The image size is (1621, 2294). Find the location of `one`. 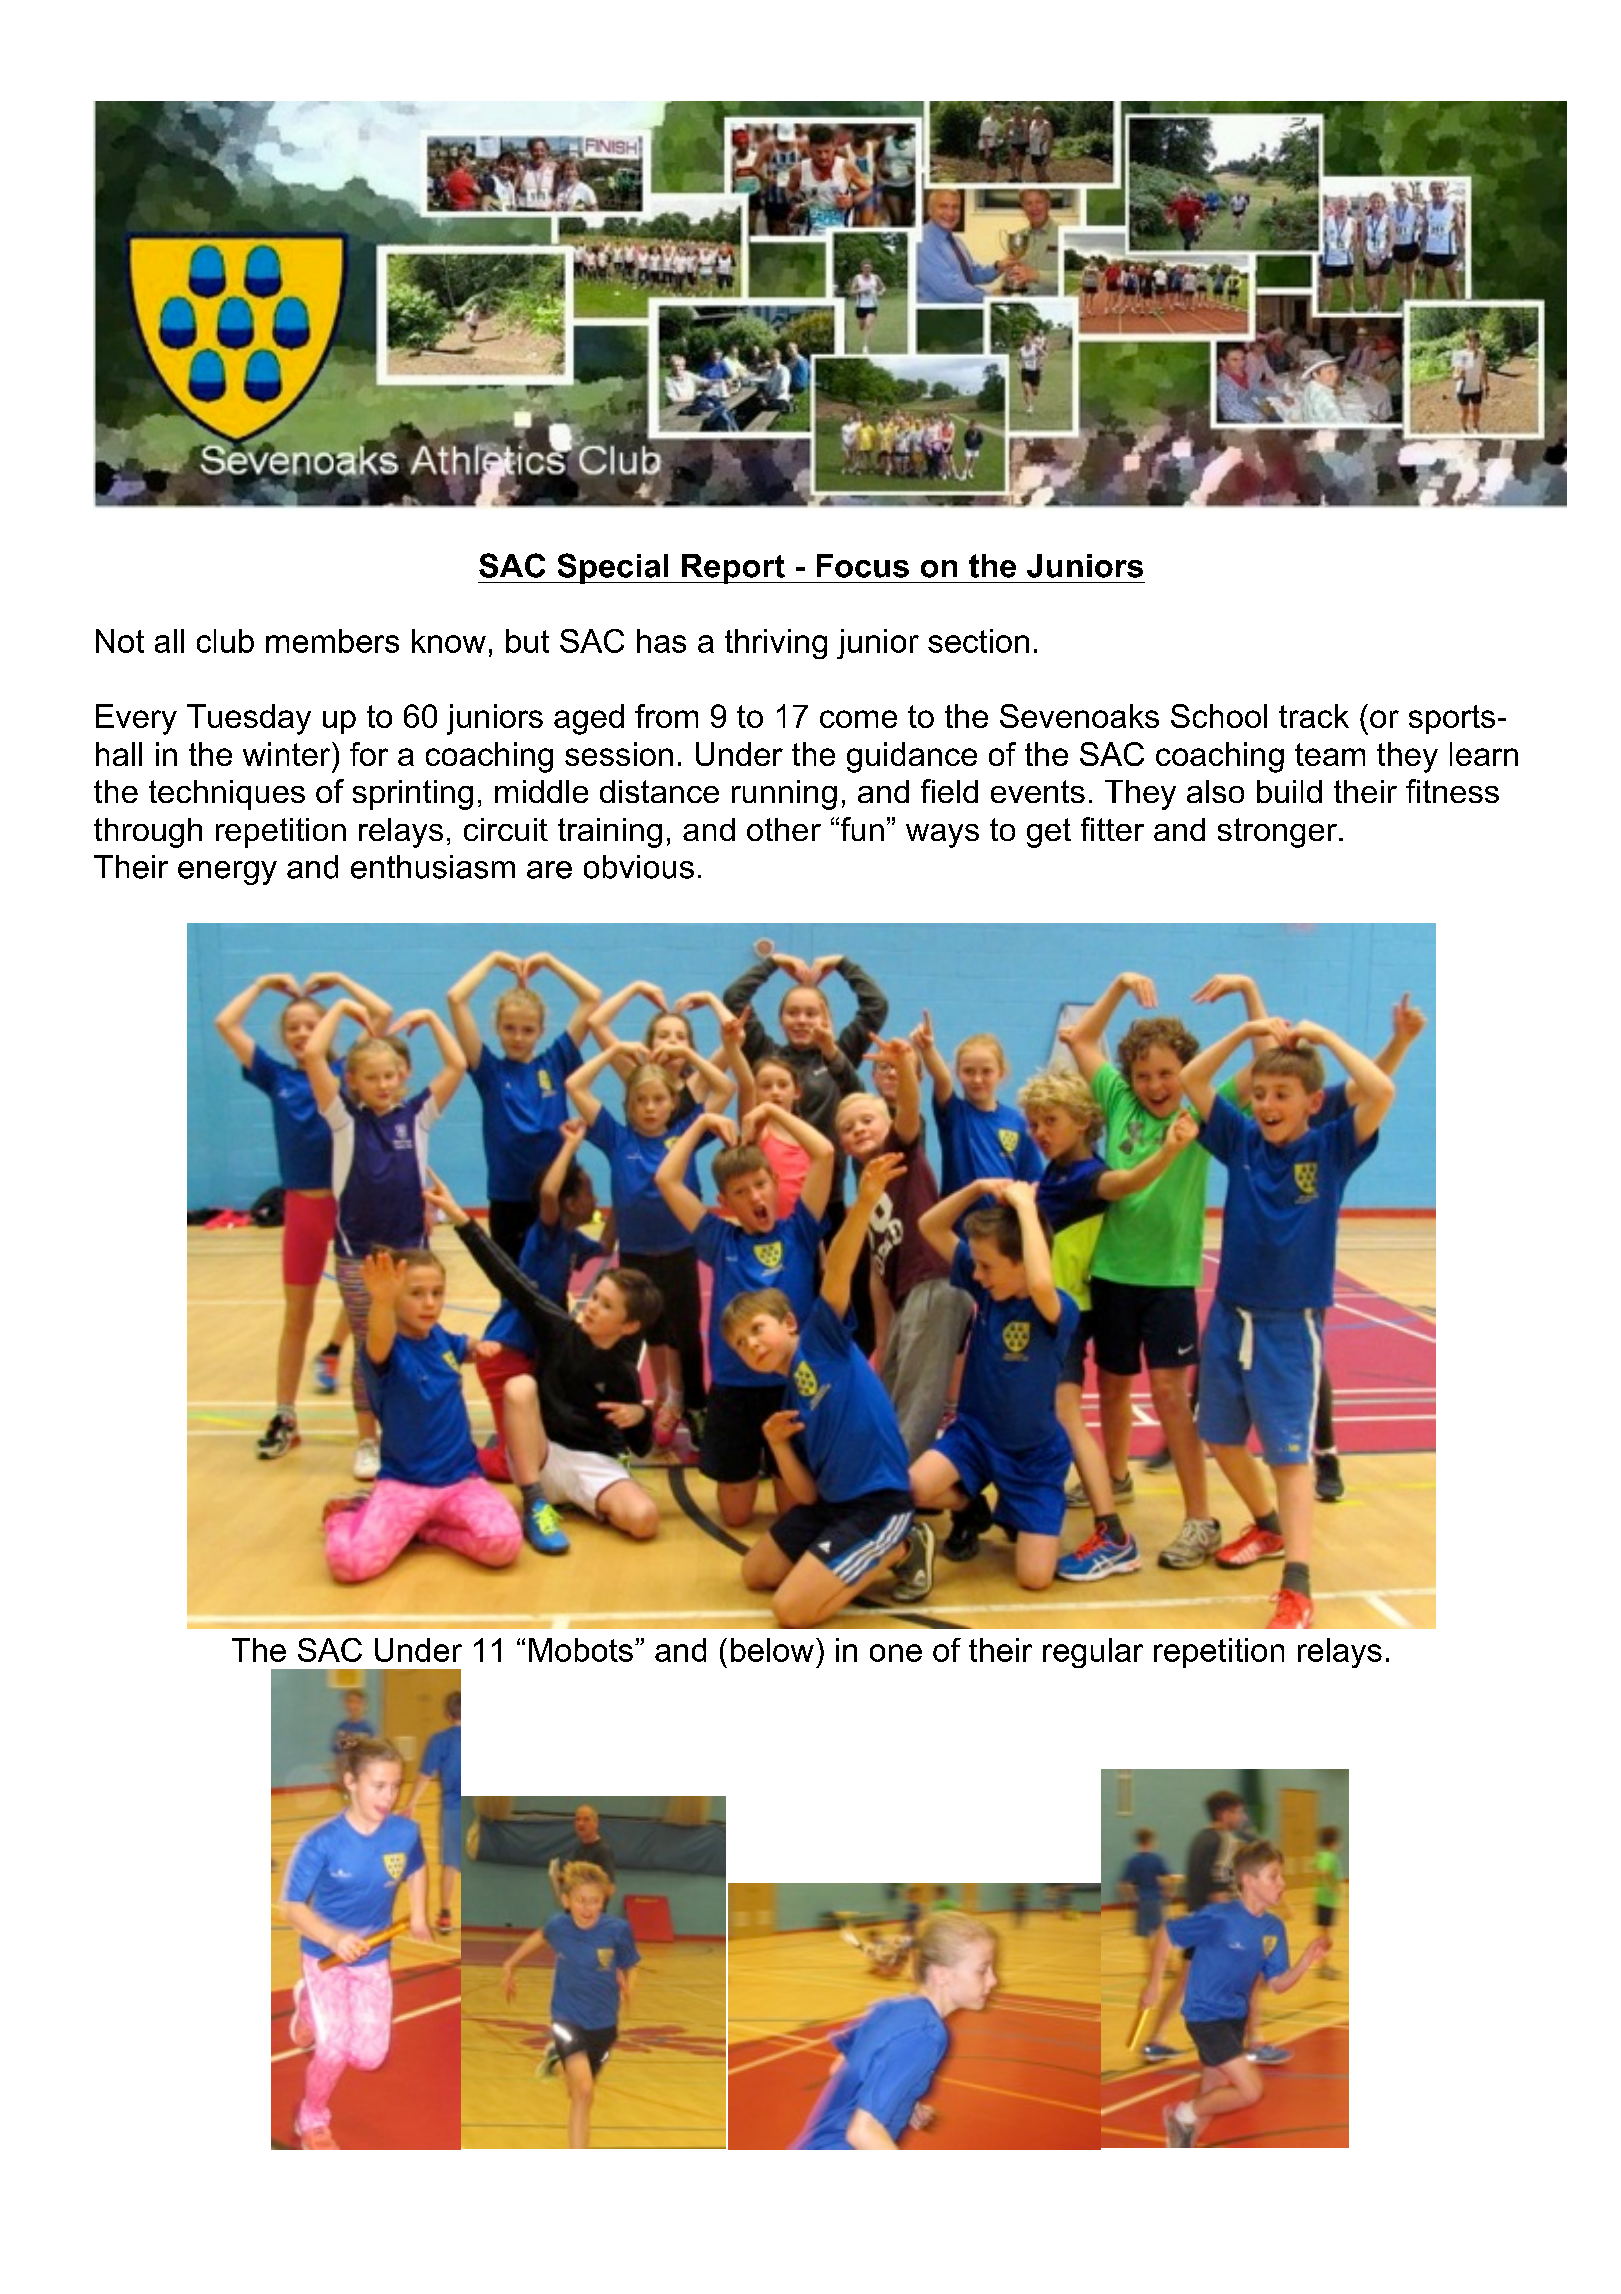

one is located at coordinates (896, 1653).
